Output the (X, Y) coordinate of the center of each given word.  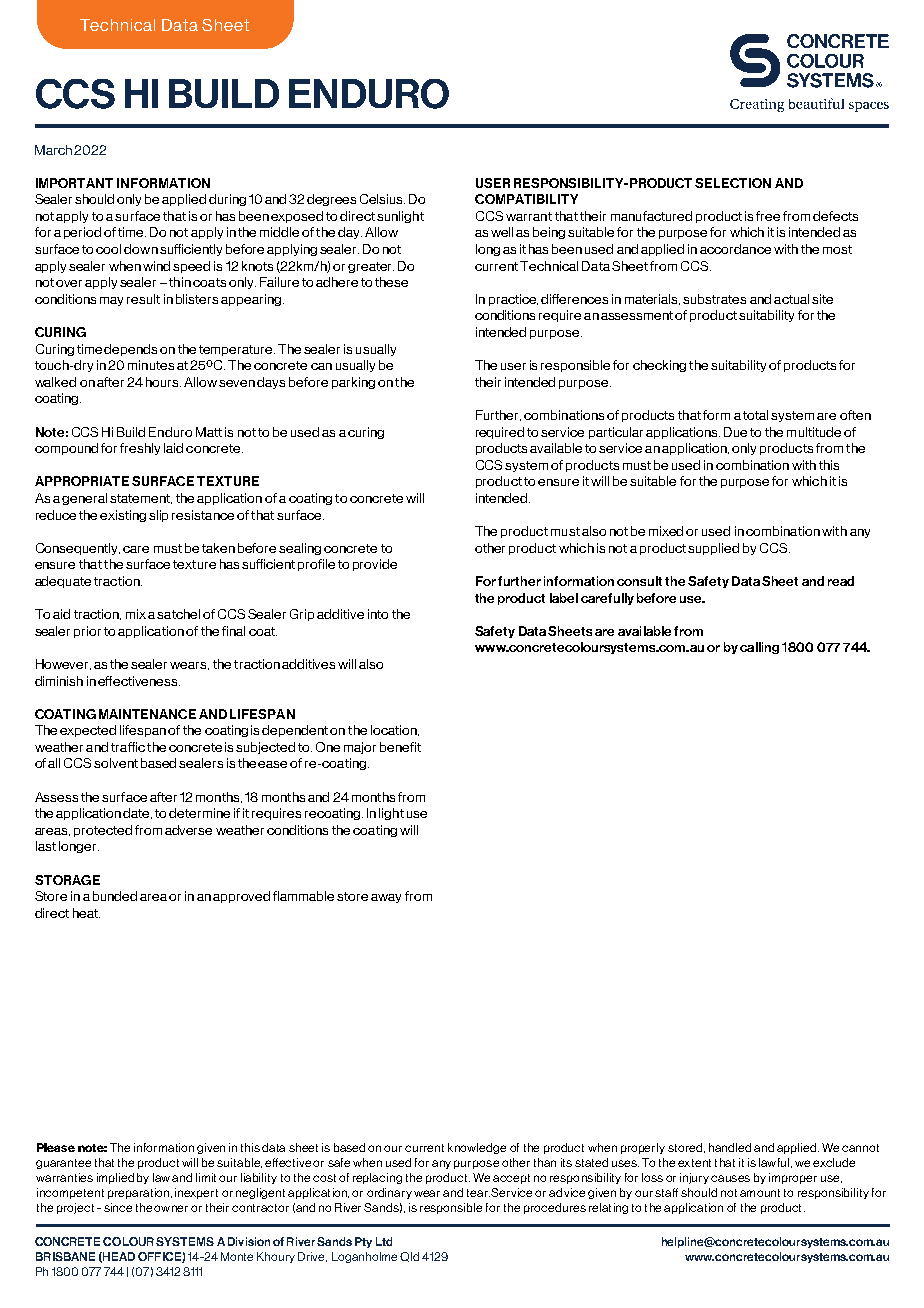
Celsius (382, 199)
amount (760, 1193)
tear (478, 1193)
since (118, 1207)
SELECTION (733, 183)
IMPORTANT (74, 183)
